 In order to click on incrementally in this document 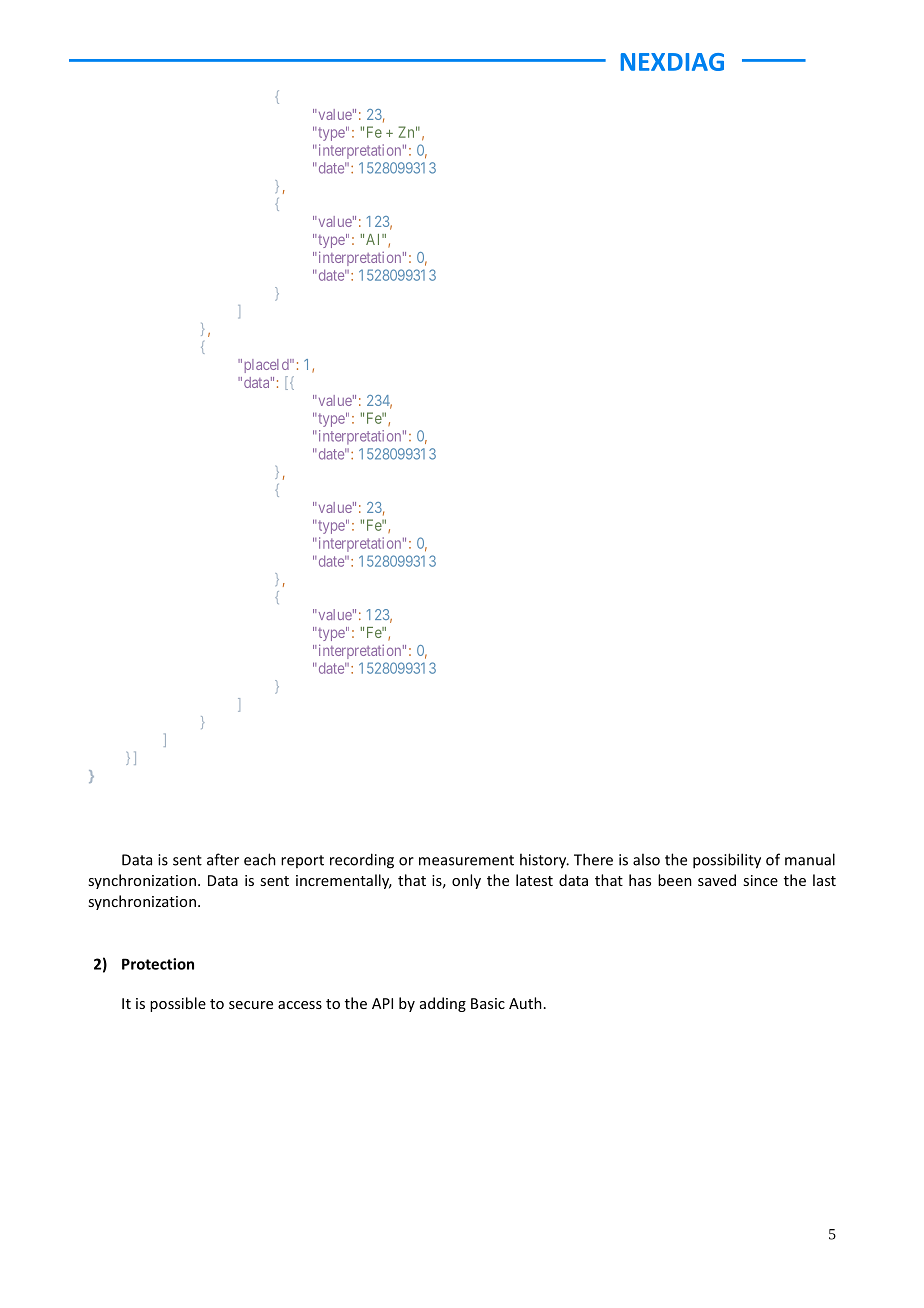, I will do `click(344, 881)`.
